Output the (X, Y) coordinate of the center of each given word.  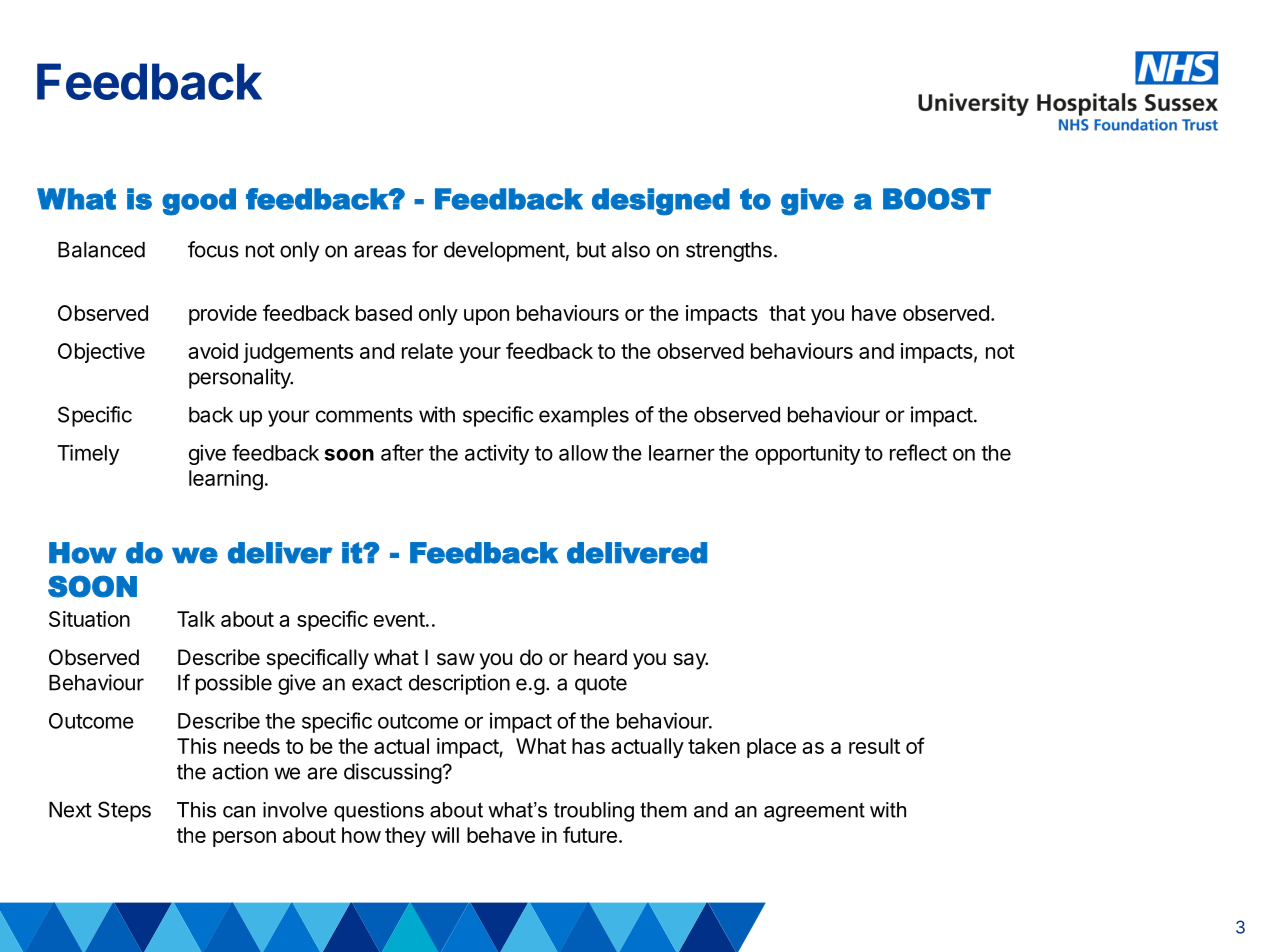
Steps (124, 811)
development (504, 252)
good (199, 202)
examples (584, 417)
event (399, 619)
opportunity (807, 454)
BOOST (937, 199)
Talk (196, 619)
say (690, 661)
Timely (88, 454)
